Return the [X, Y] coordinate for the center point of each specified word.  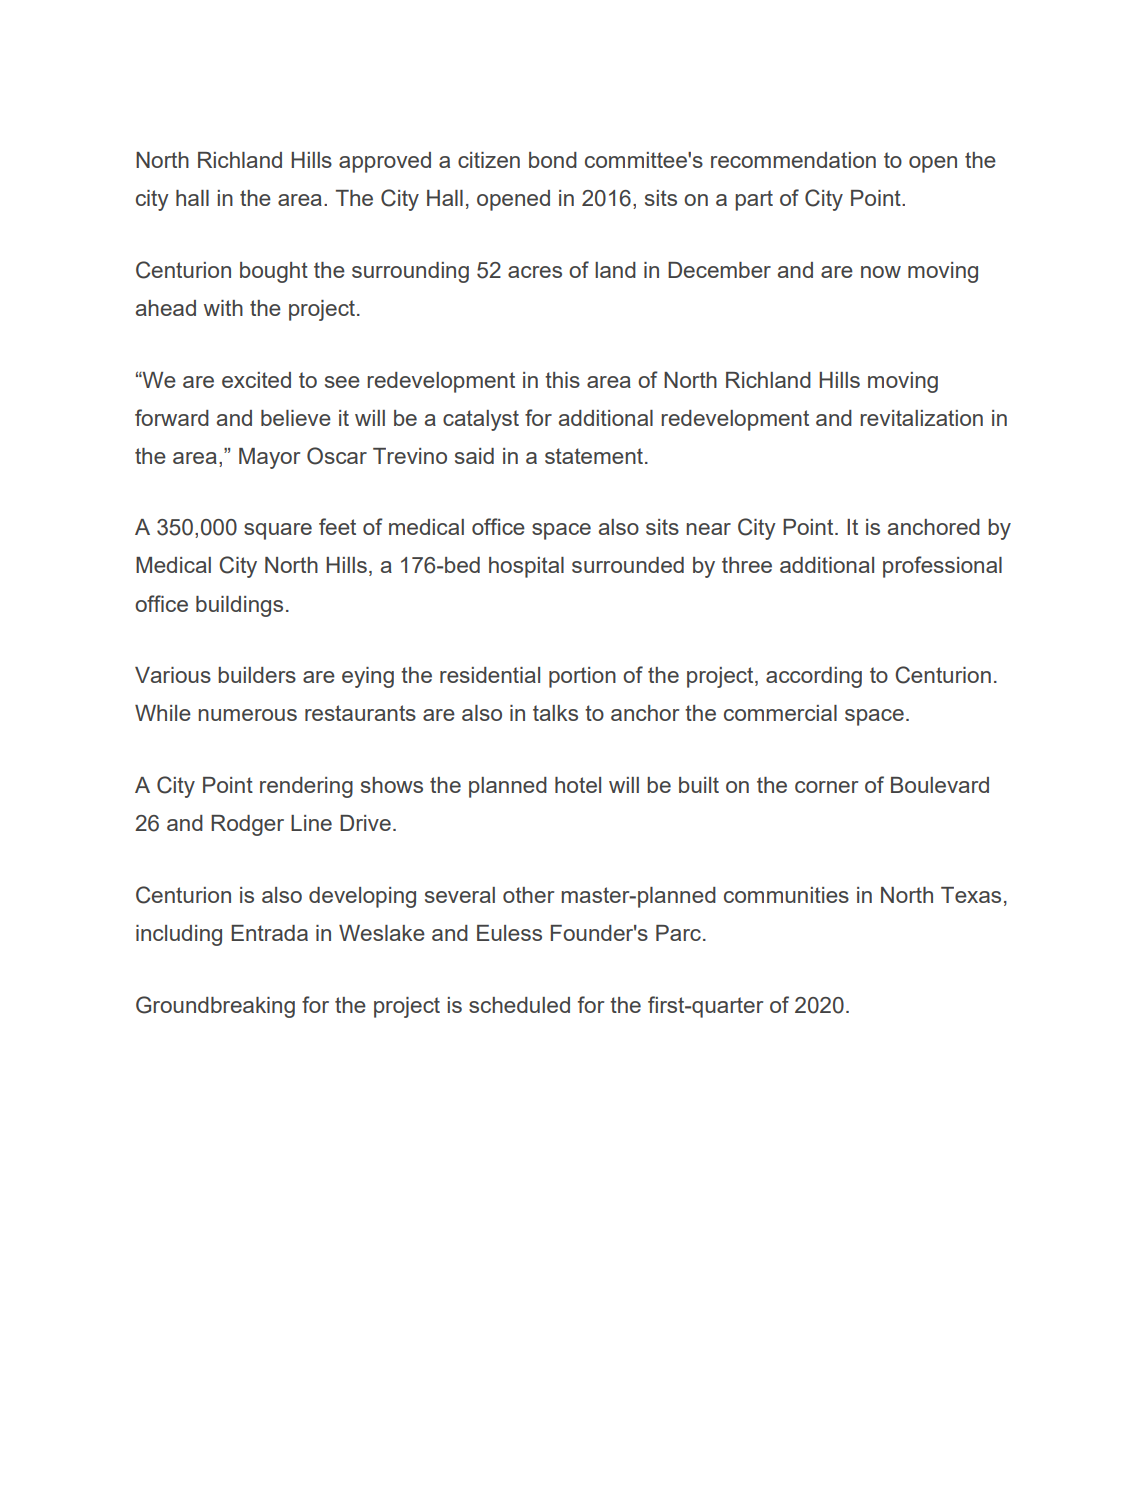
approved [385, 162]
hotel [578, 785]
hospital [526, 567]
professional [942, 567]
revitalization [921, 418]
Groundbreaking [215, 1007]
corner [826, 787]
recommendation [793, 160]
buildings [239, 606]
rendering [306, 787]
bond [553, 160]
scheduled [519, 1005]
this [562, 380]
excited [256, 380]
